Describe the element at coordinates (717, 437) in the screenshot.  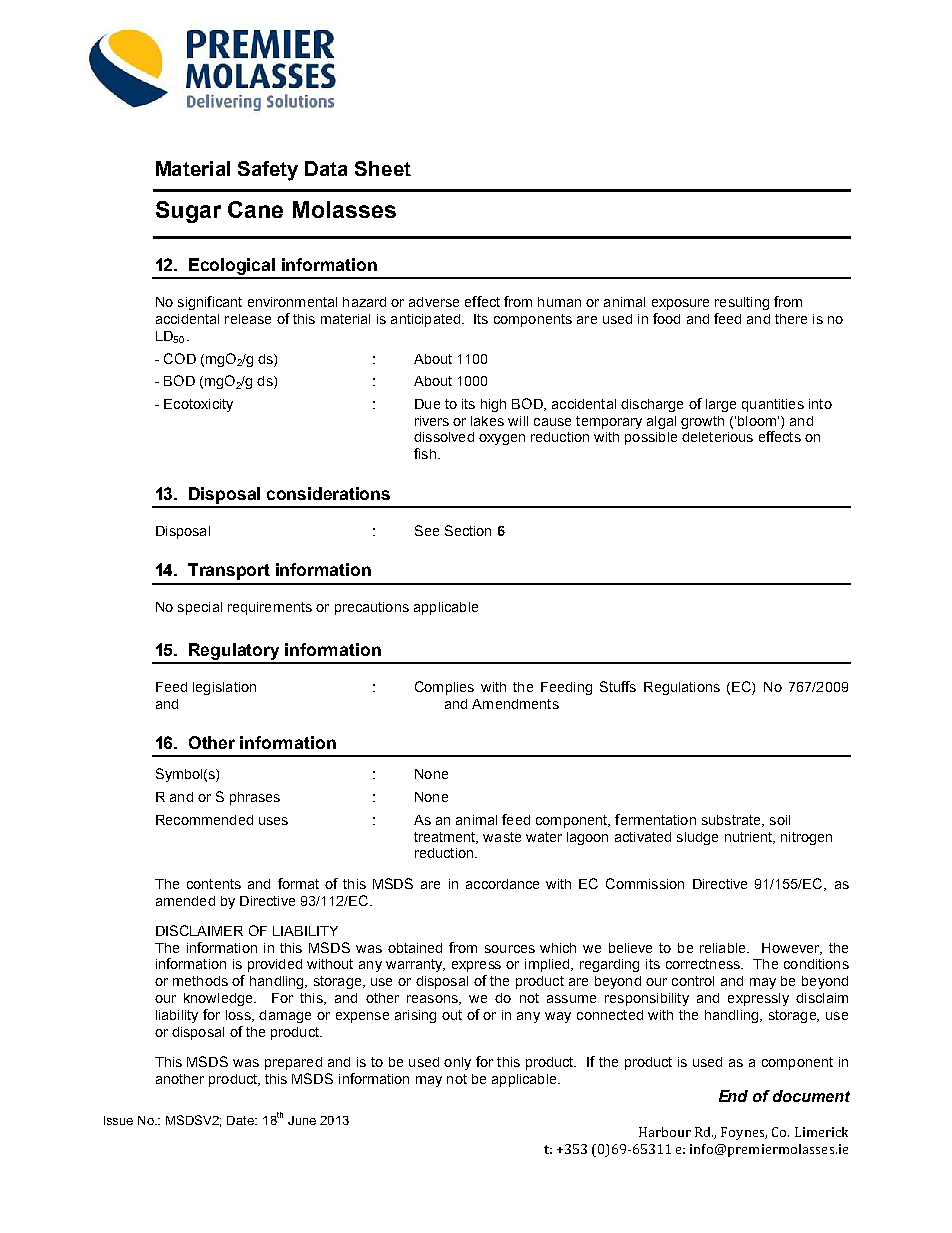
I see `deleterious` at that location.
